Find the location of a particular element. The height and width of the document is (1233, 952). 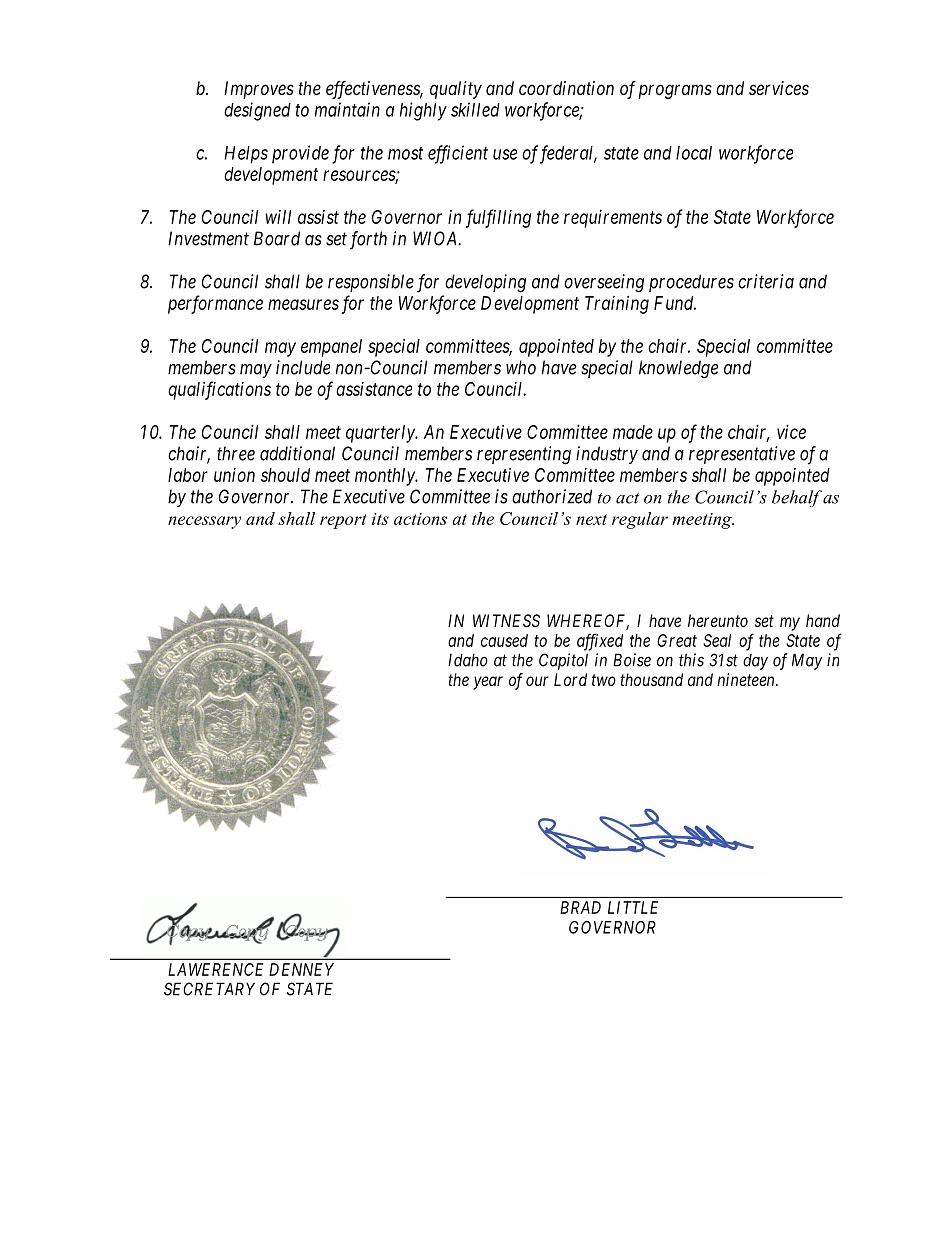

LITTLE is located at coordinates (633, 907).
